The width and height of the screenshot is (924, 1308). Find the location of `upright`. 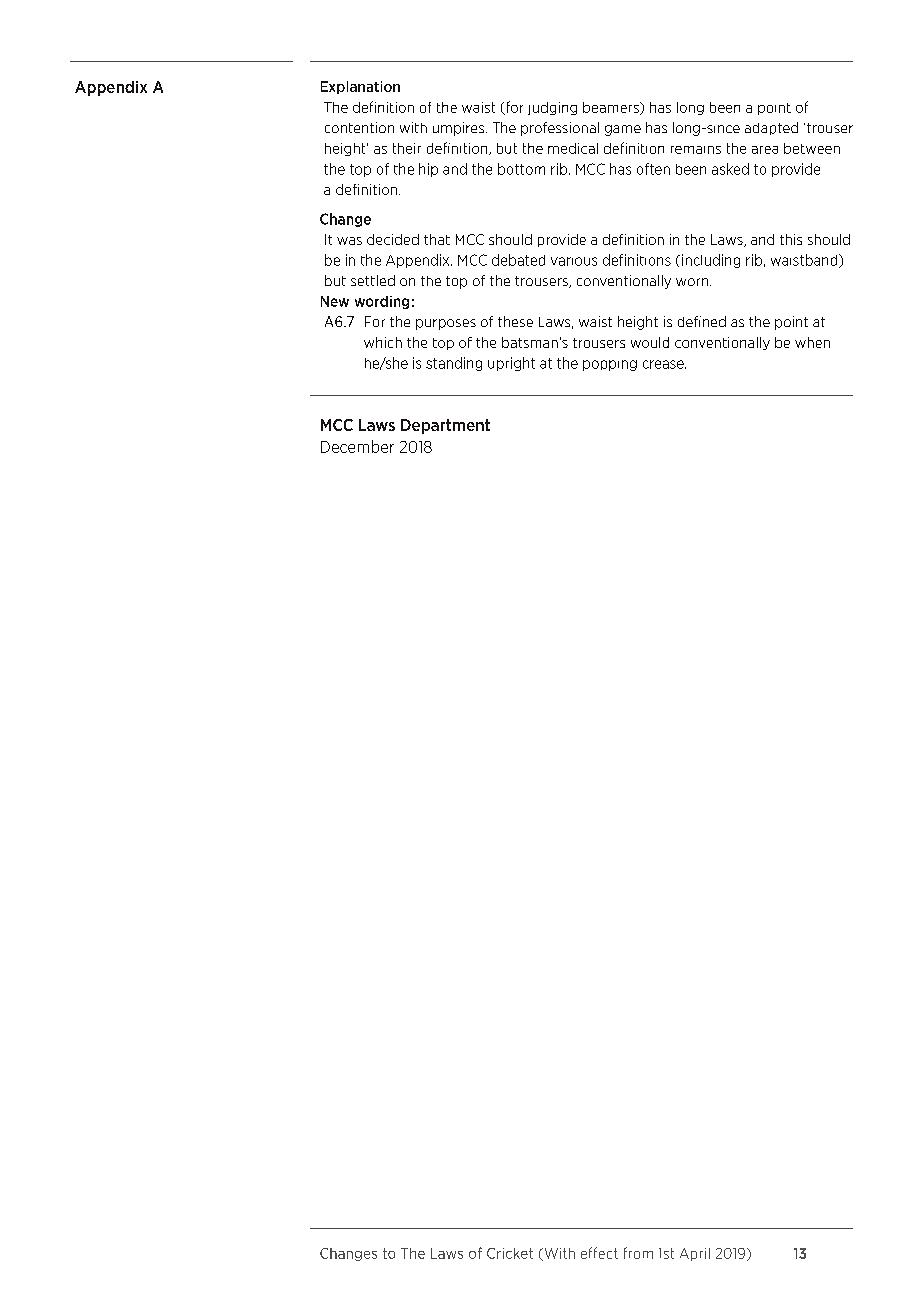

upright is located at coordinates (511, 364).
